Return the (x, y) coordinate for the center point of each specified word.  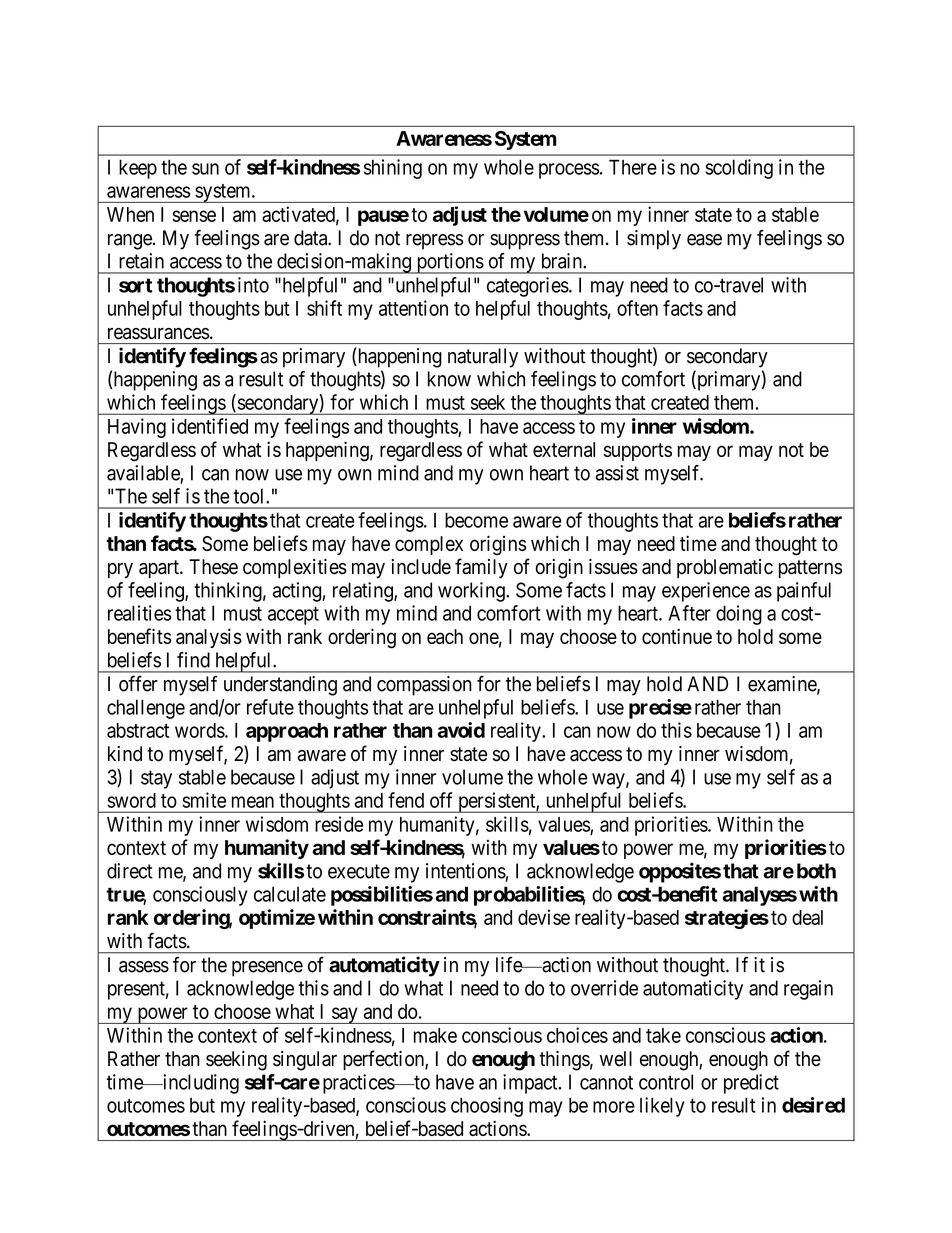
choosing (487, 1107)
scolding (739, 169)
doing (739, 615)
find (193, 660)
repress (434, 242)
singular (305, 1061)
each (445, 636)
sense (194, 216)
